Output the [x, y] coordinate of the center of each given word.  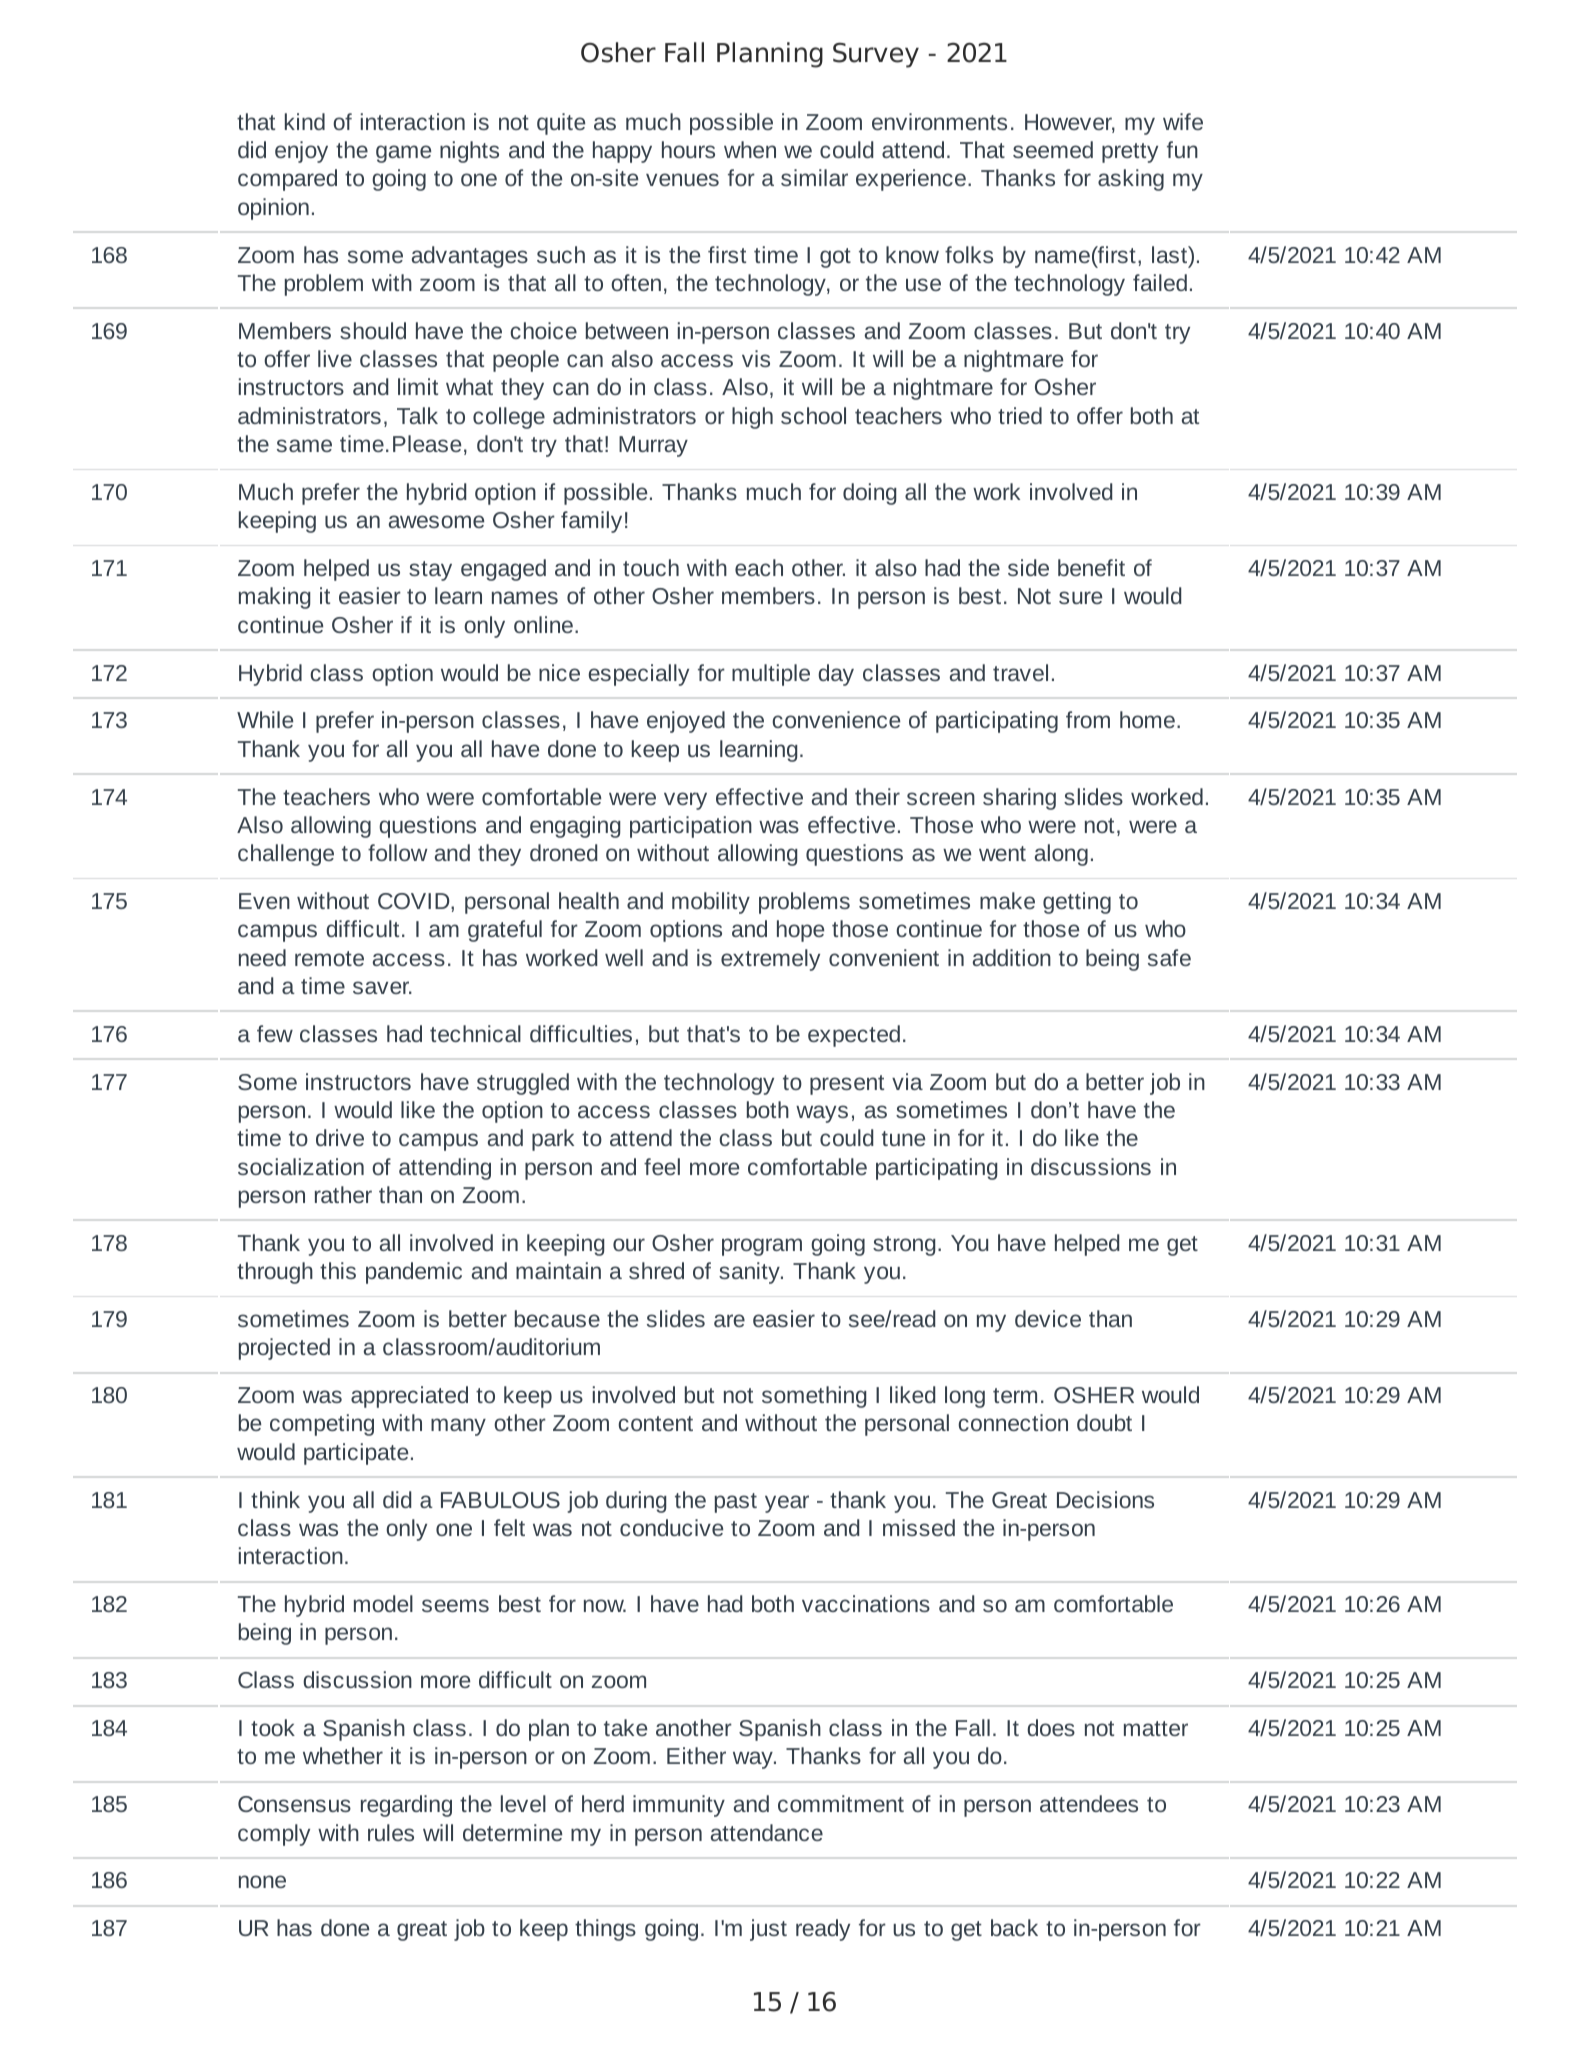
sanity [750, 1273]
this [338, 1270]
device [1048, 1318]
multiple [771, 675]
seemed [1053, 149]
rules [391, 1832]
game [403, 154]
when [750, 149]
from [1088, 719]
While [265, 719]
